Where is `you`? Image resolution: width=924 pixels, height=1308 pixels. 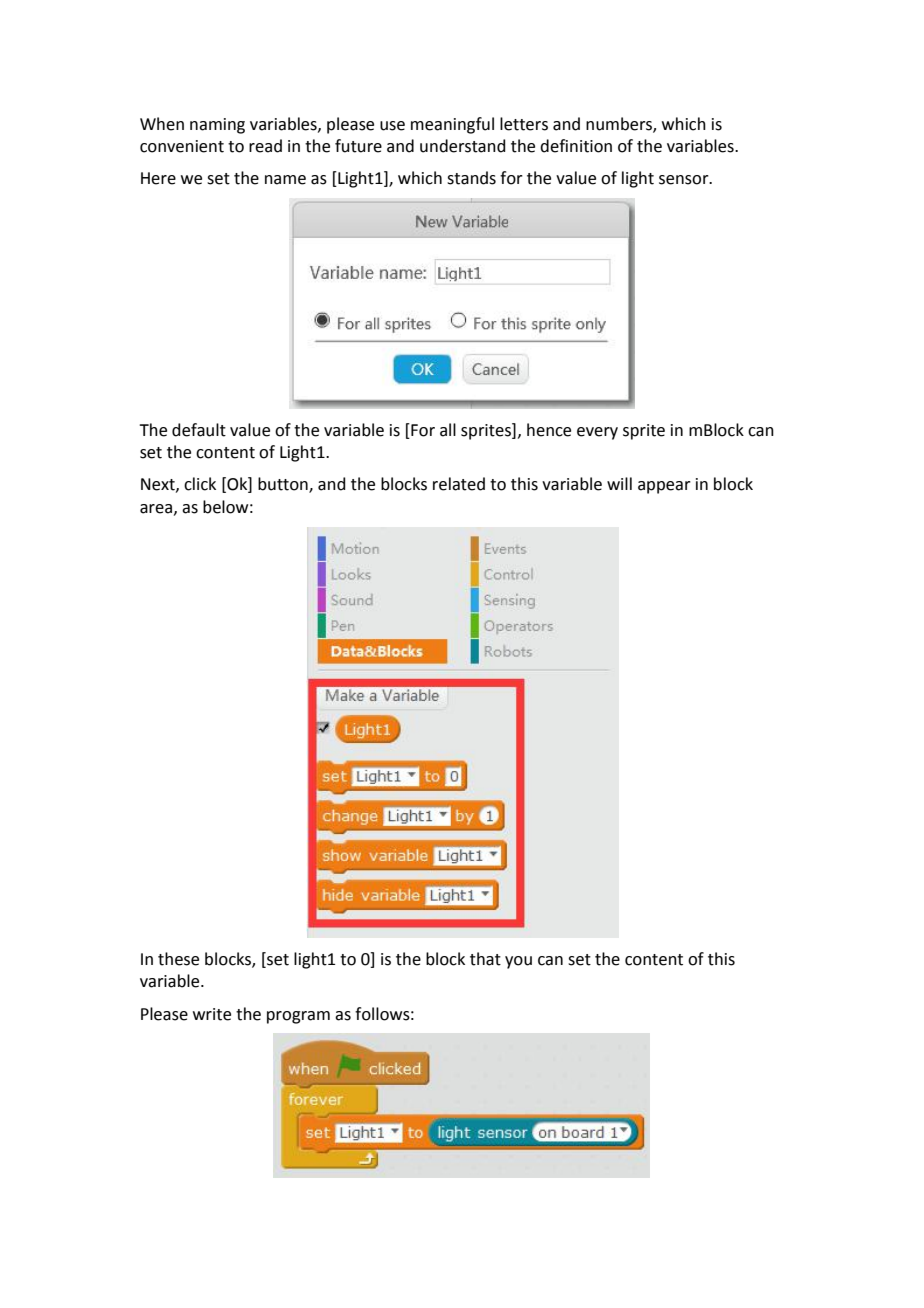 you is located at coordinates (518, 962).
